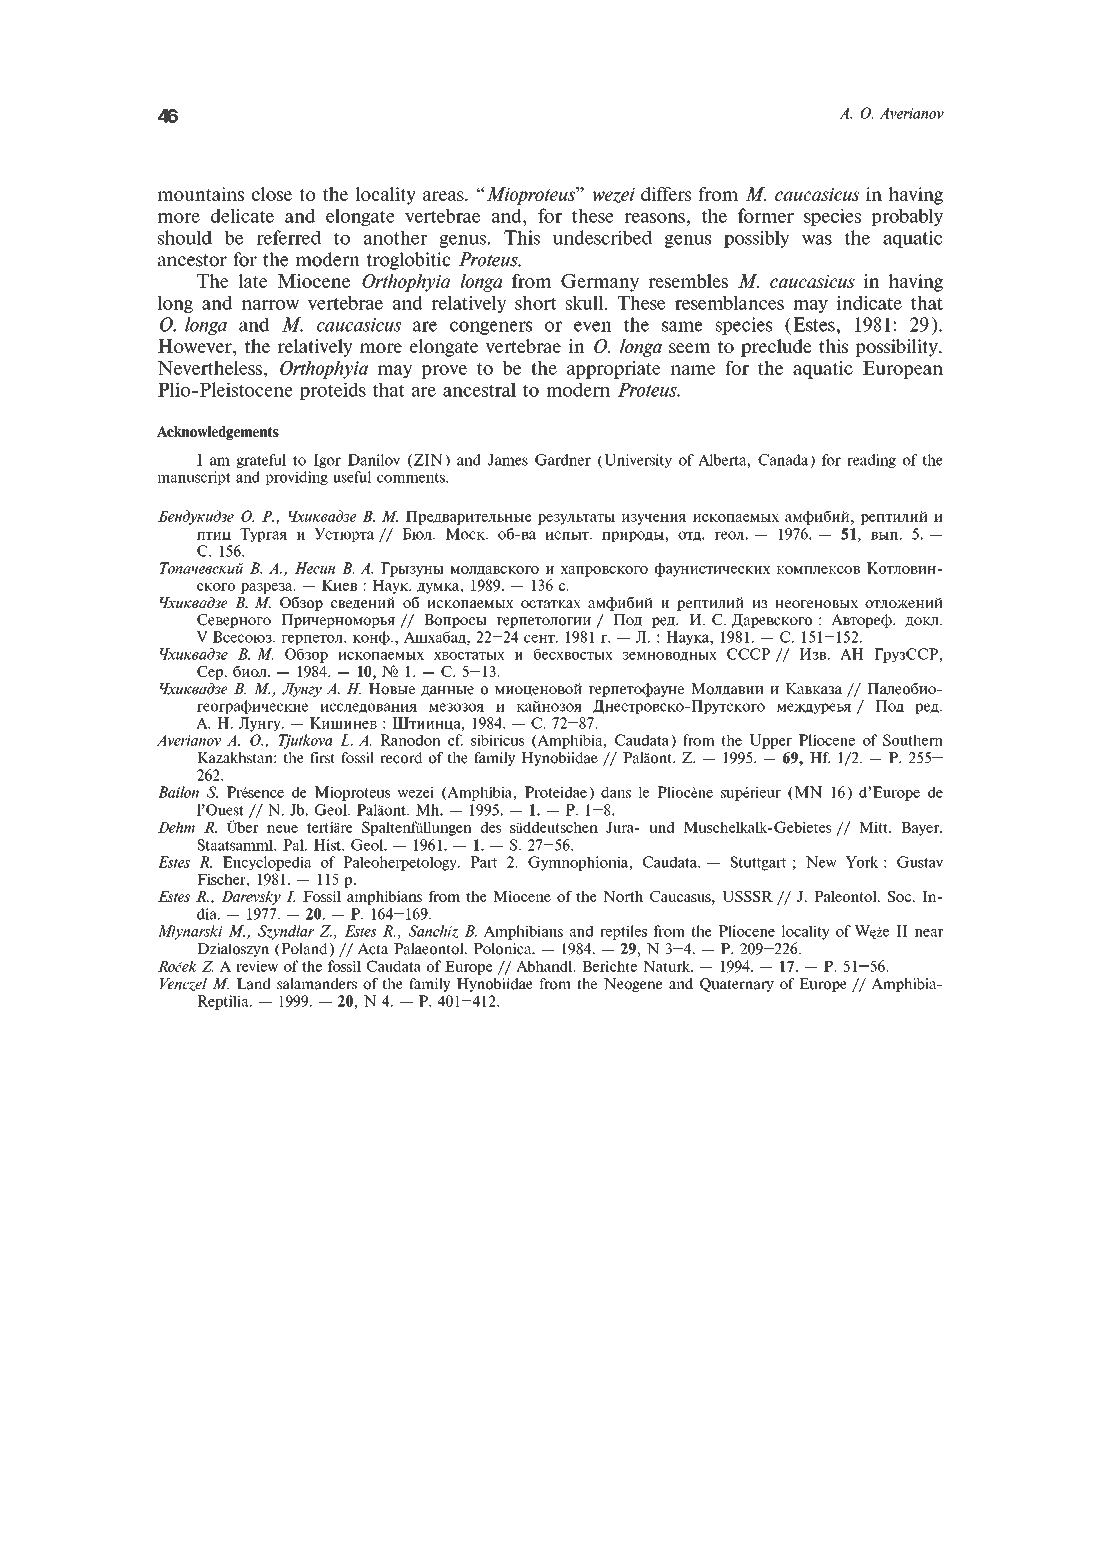  What do you see at coordinates (242, 215) in the page?
I see `delicate` at bounding box center [242, 215].
